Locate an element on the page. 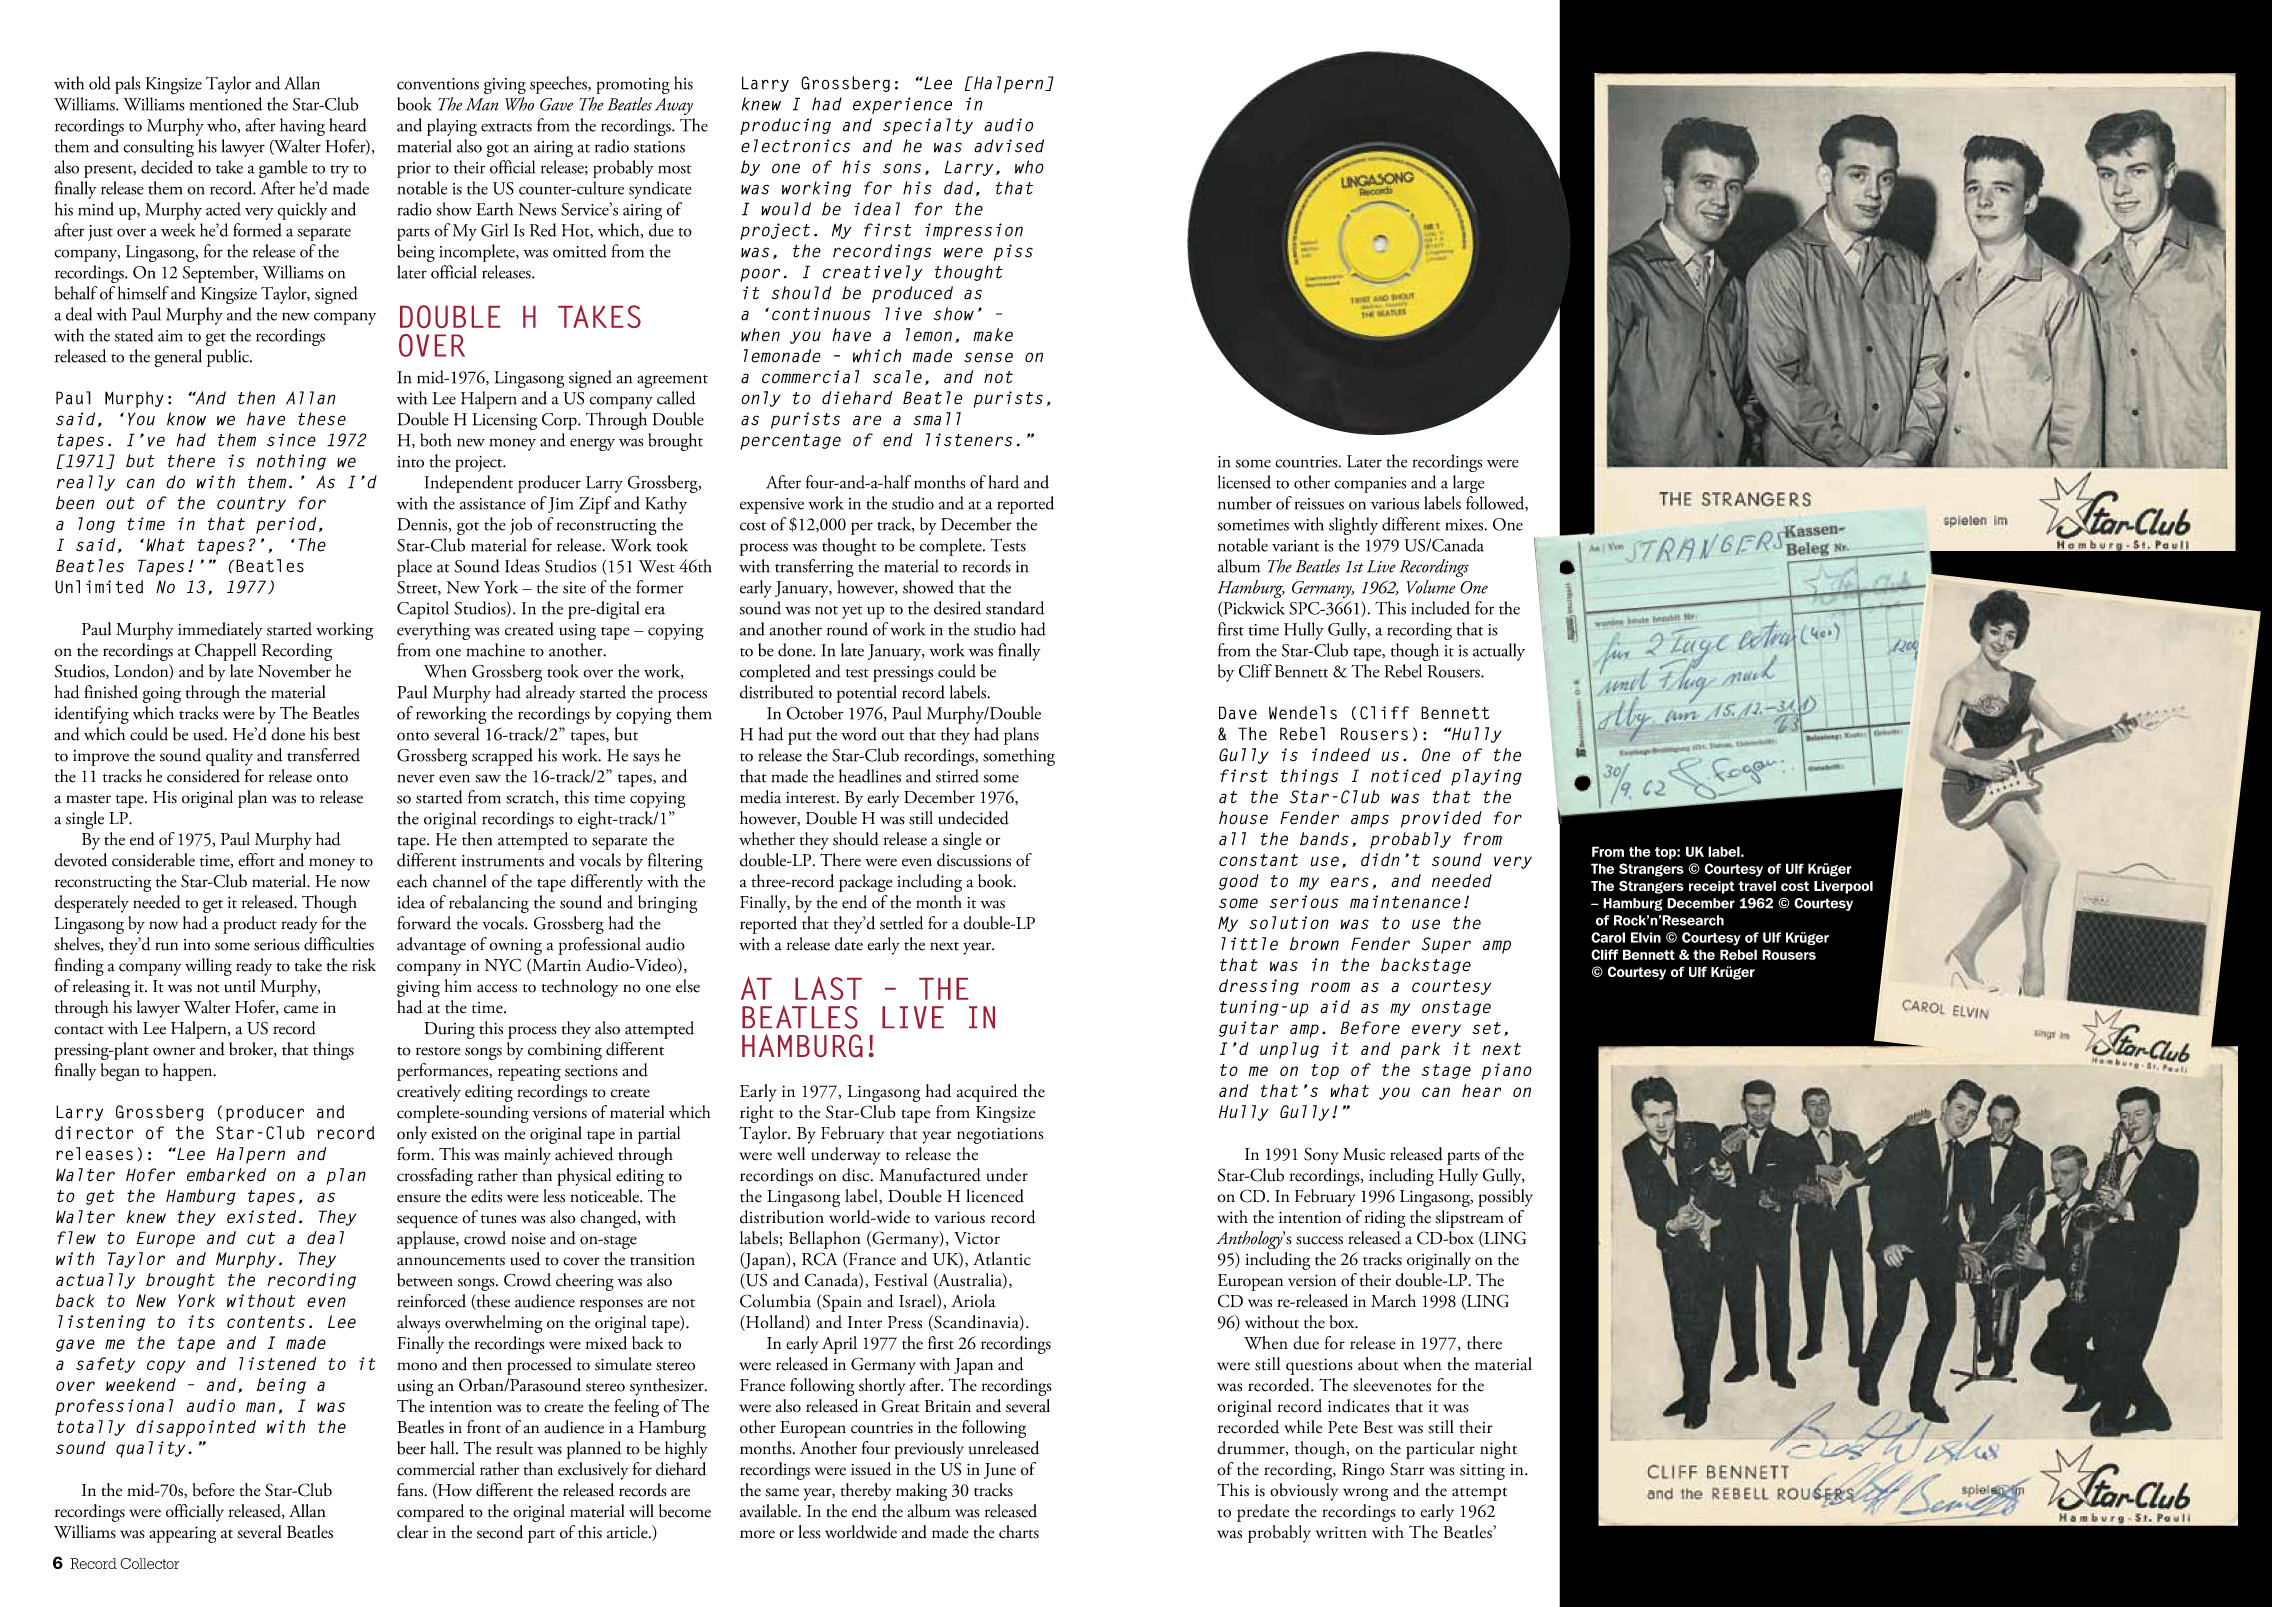 The height and width of the image is (1607, 2272). specialty is located at coordinates (928, 126).
